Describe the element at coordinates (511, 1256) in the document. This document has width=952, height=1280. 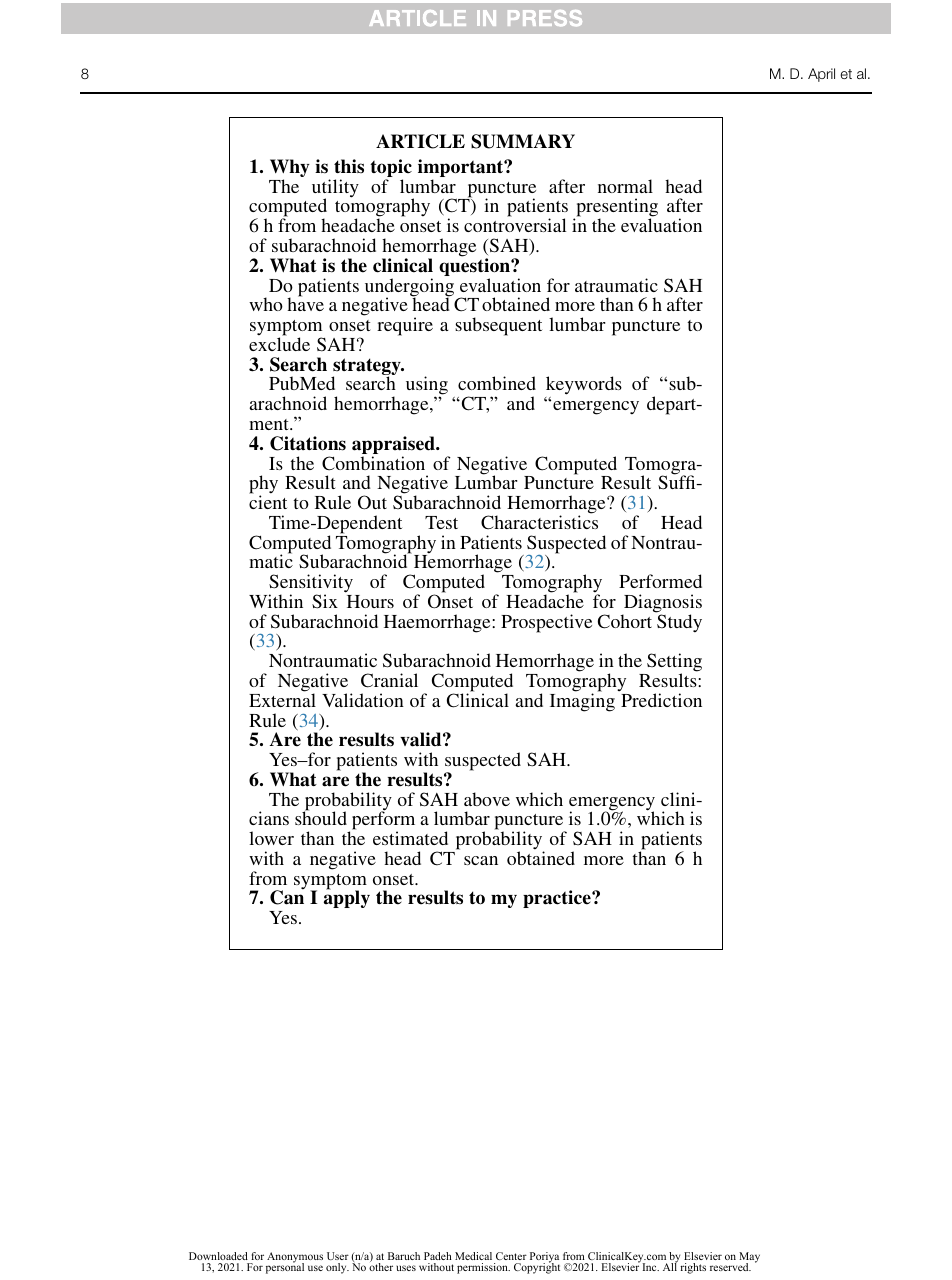
I see `Center` at that location.
